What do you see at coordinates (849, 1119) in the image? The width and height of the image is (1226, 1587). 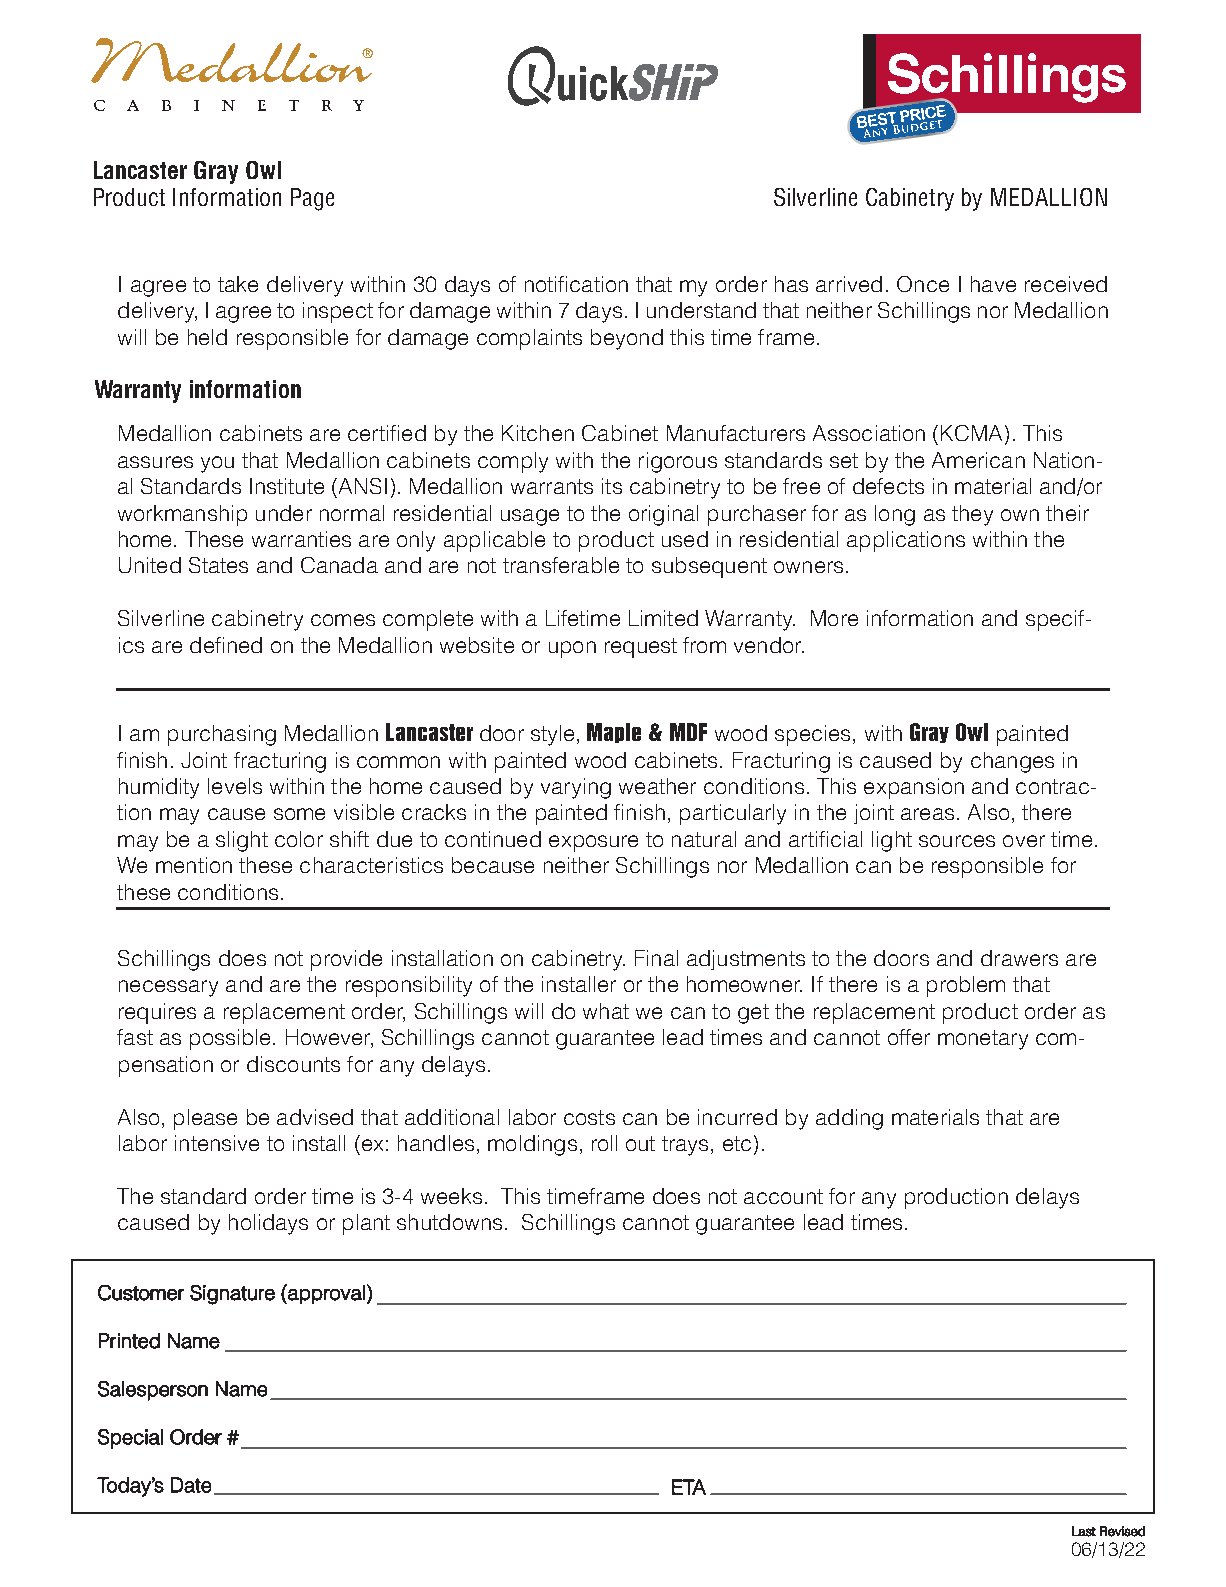 I see `adding` at bounding box center [849, 1119].
